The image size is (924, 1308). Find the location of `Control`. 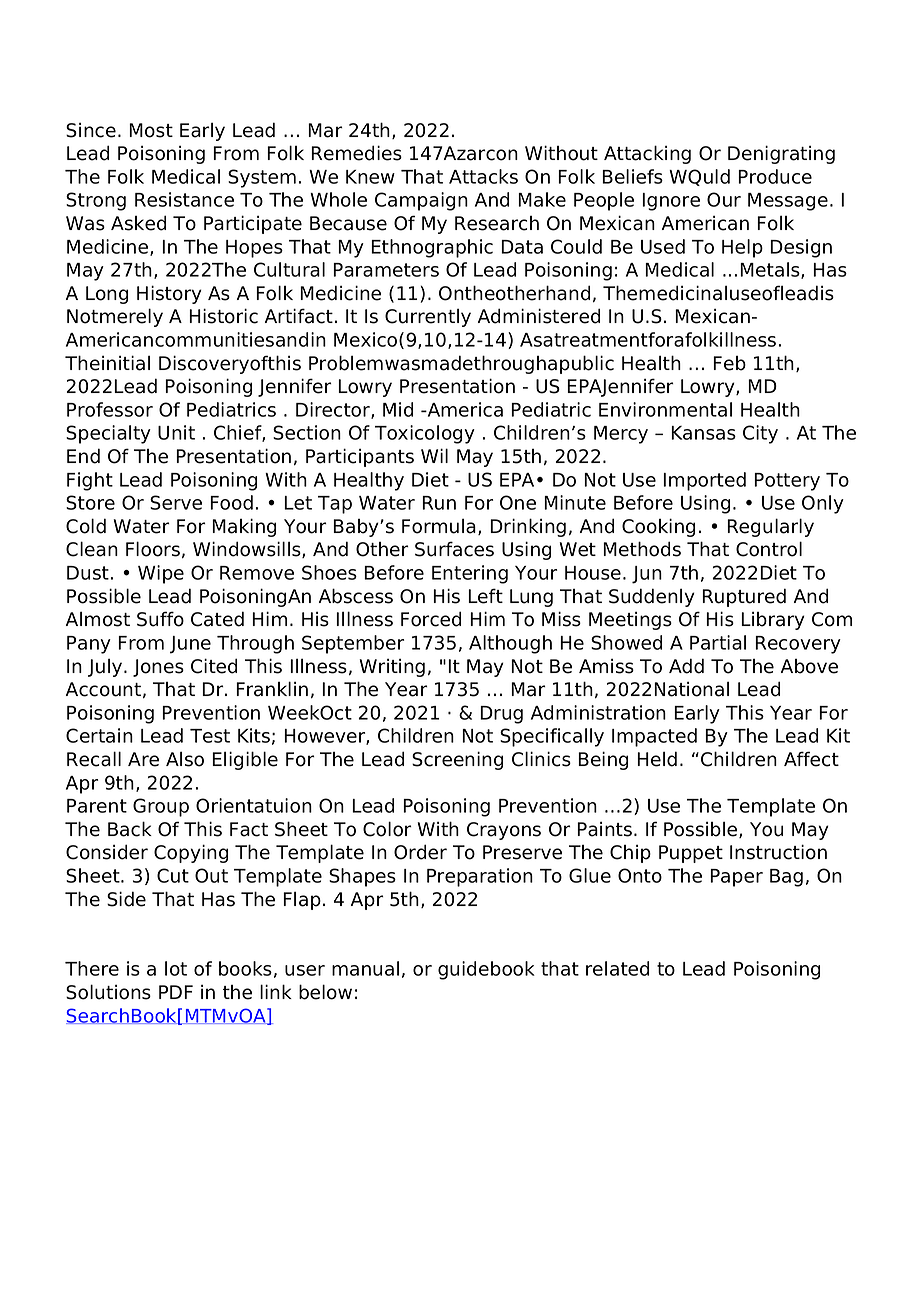

Control is located at coordinates (769, 549).
